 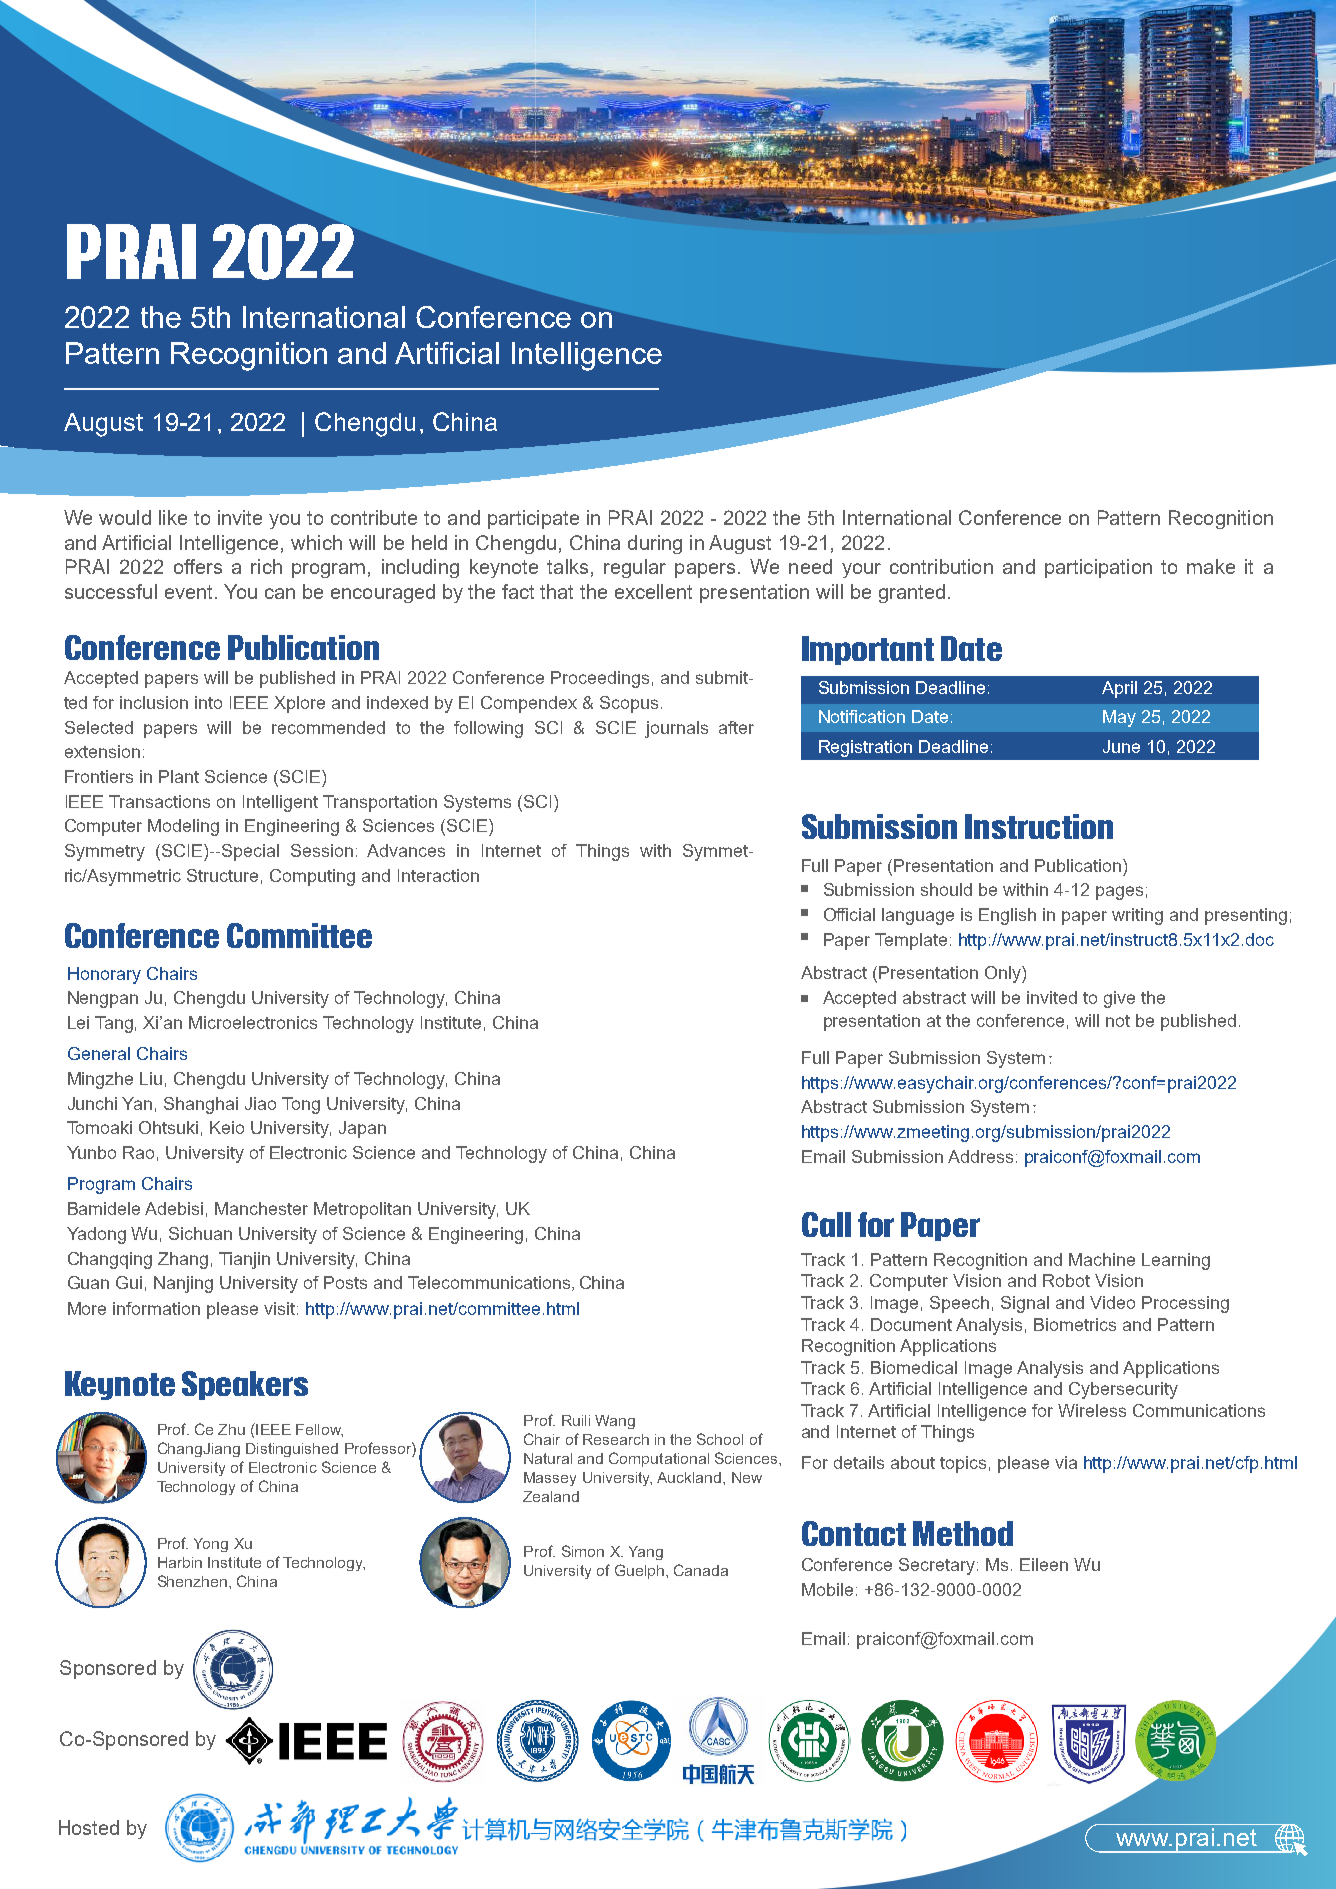 I want to click on Call, so click(x=826, y=1224).
